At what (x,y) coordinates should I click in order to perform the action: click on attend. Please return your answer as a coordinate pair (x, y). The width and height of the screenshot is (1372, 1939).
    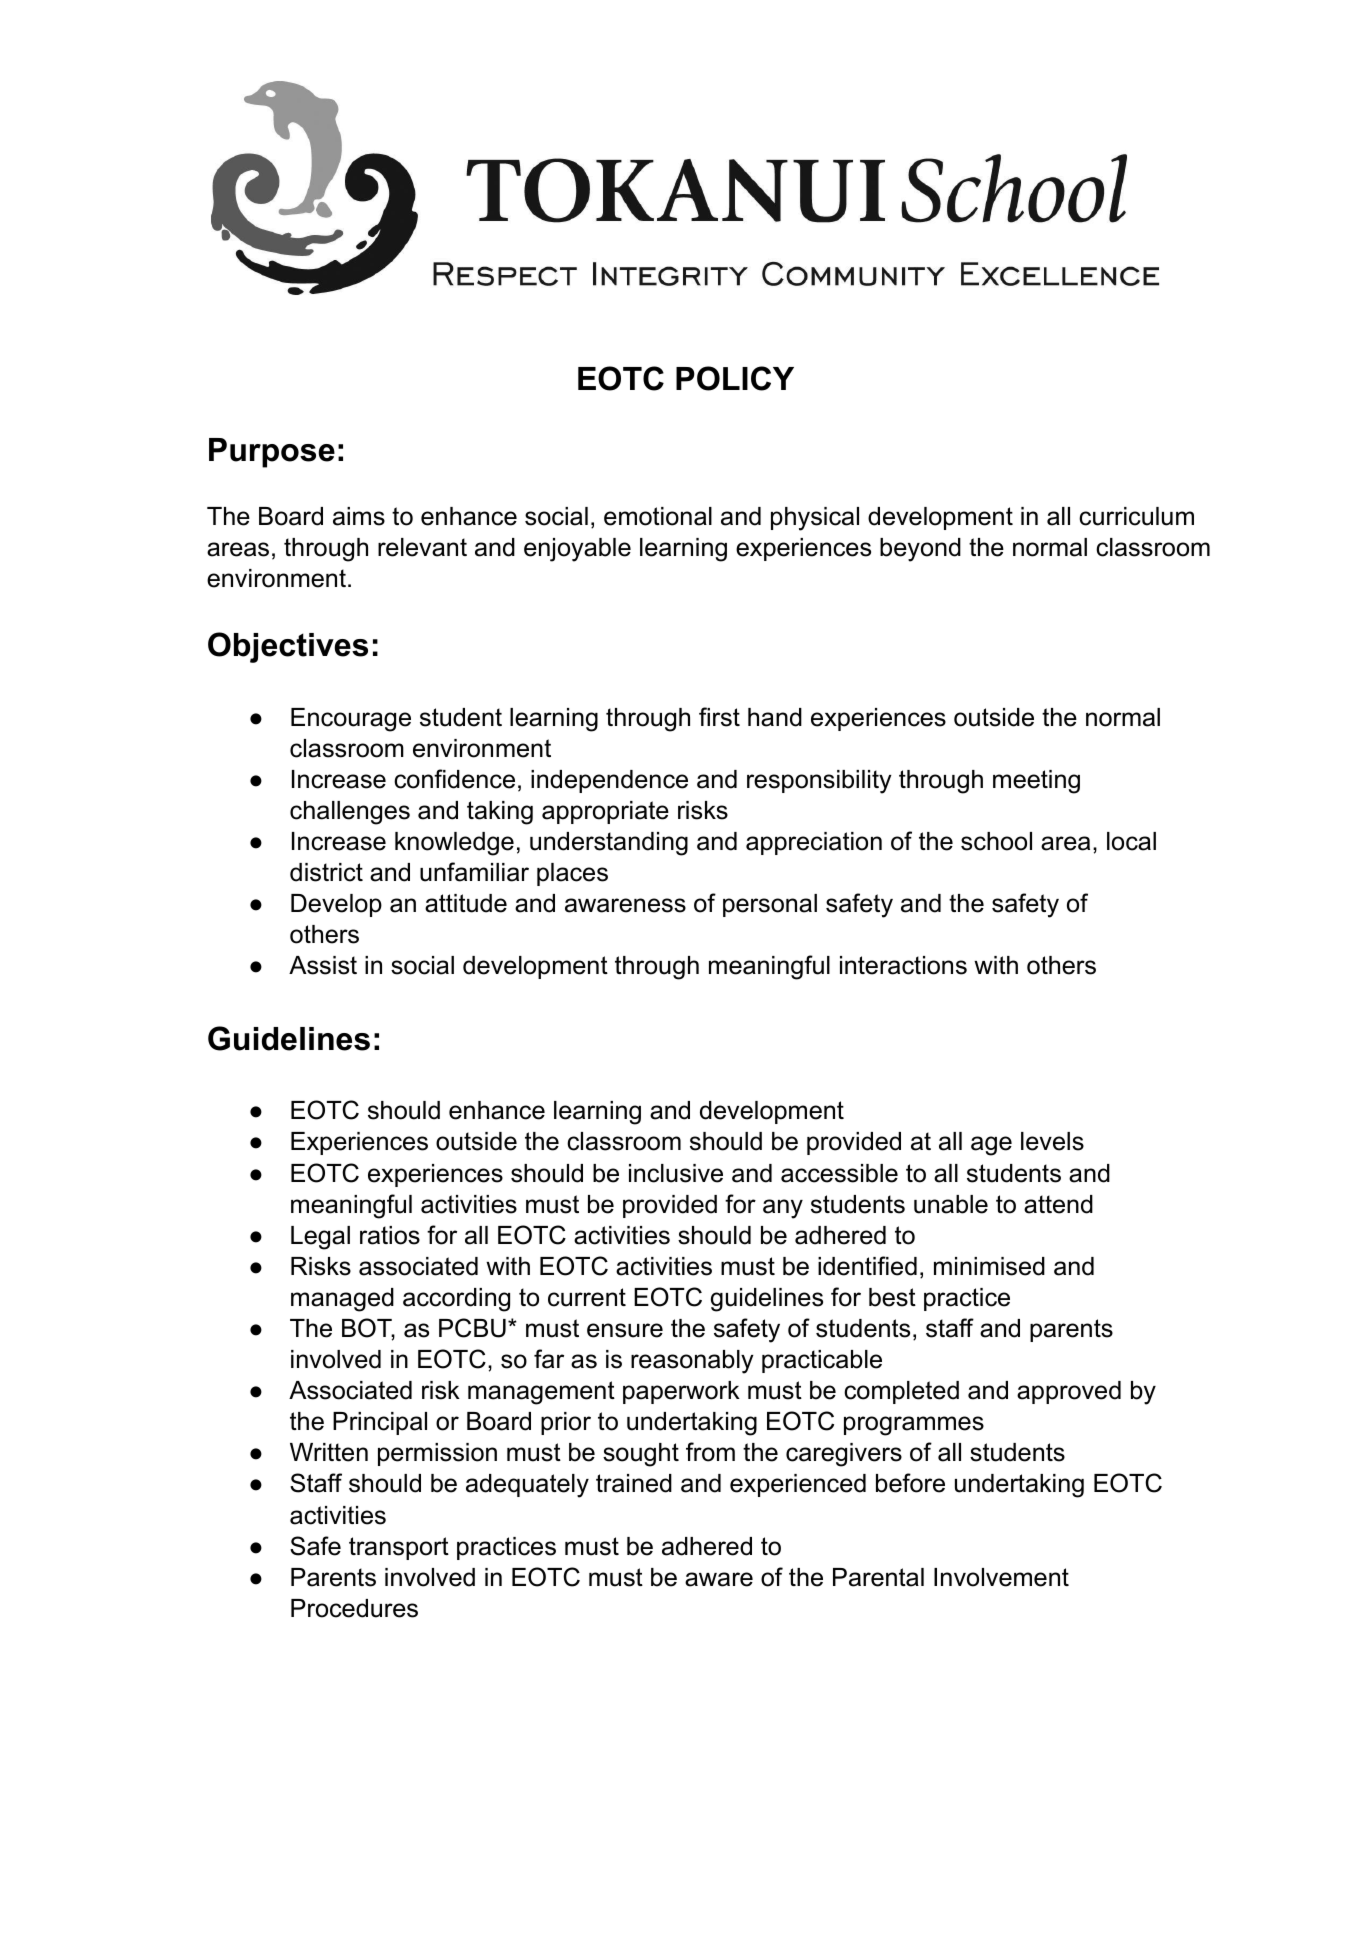
    Looking at the image, I should click on (1058, 1204).
